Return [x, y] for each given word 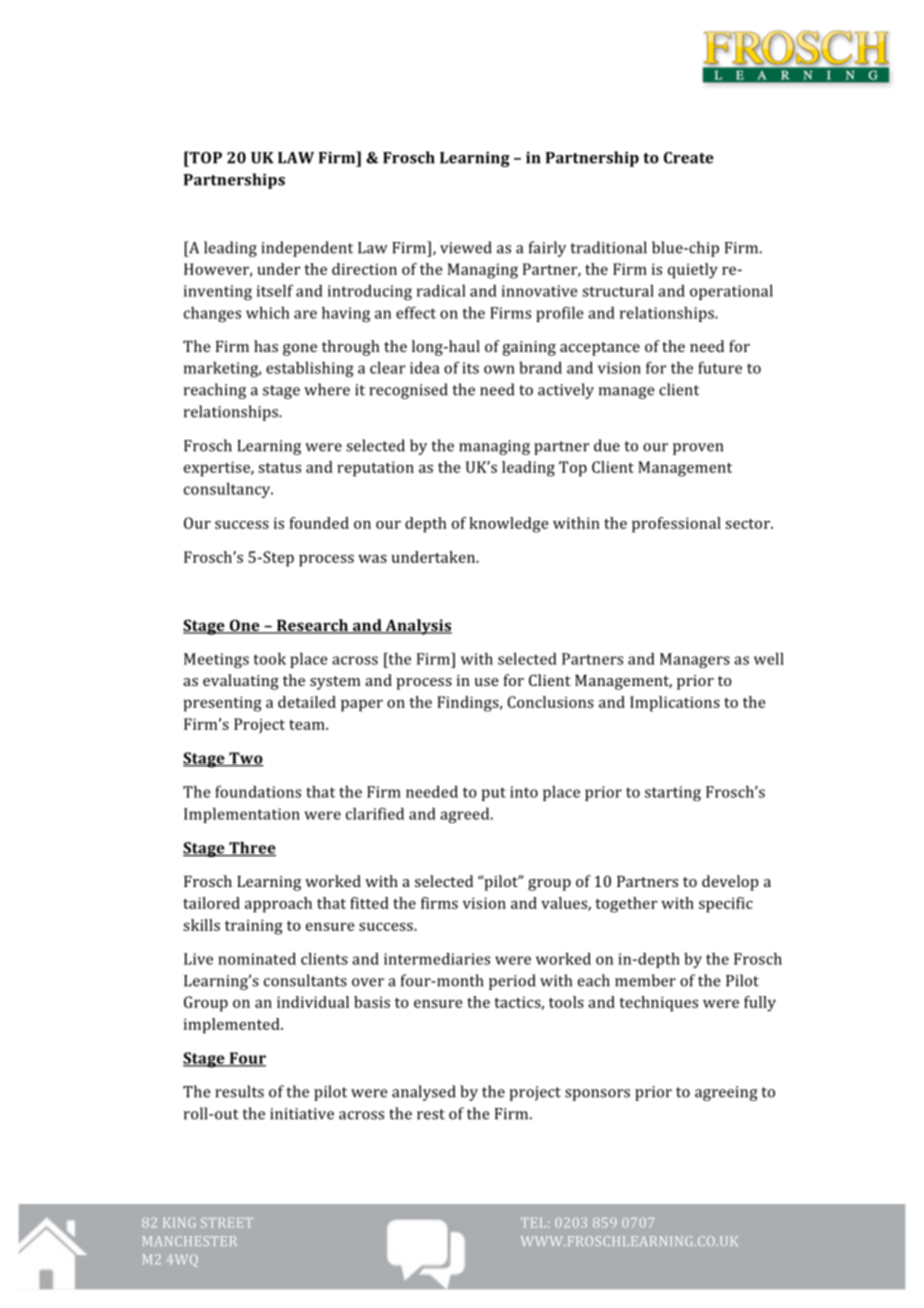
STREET [227, 1223]
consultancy [228, 490]
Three [251, 848]
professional [676, 525]
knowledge [508, 525]
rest [431, 1114]
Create [689, 158]
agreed [466, 815]
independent [307, 249]
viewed [466, 247]
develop [730, 883]
